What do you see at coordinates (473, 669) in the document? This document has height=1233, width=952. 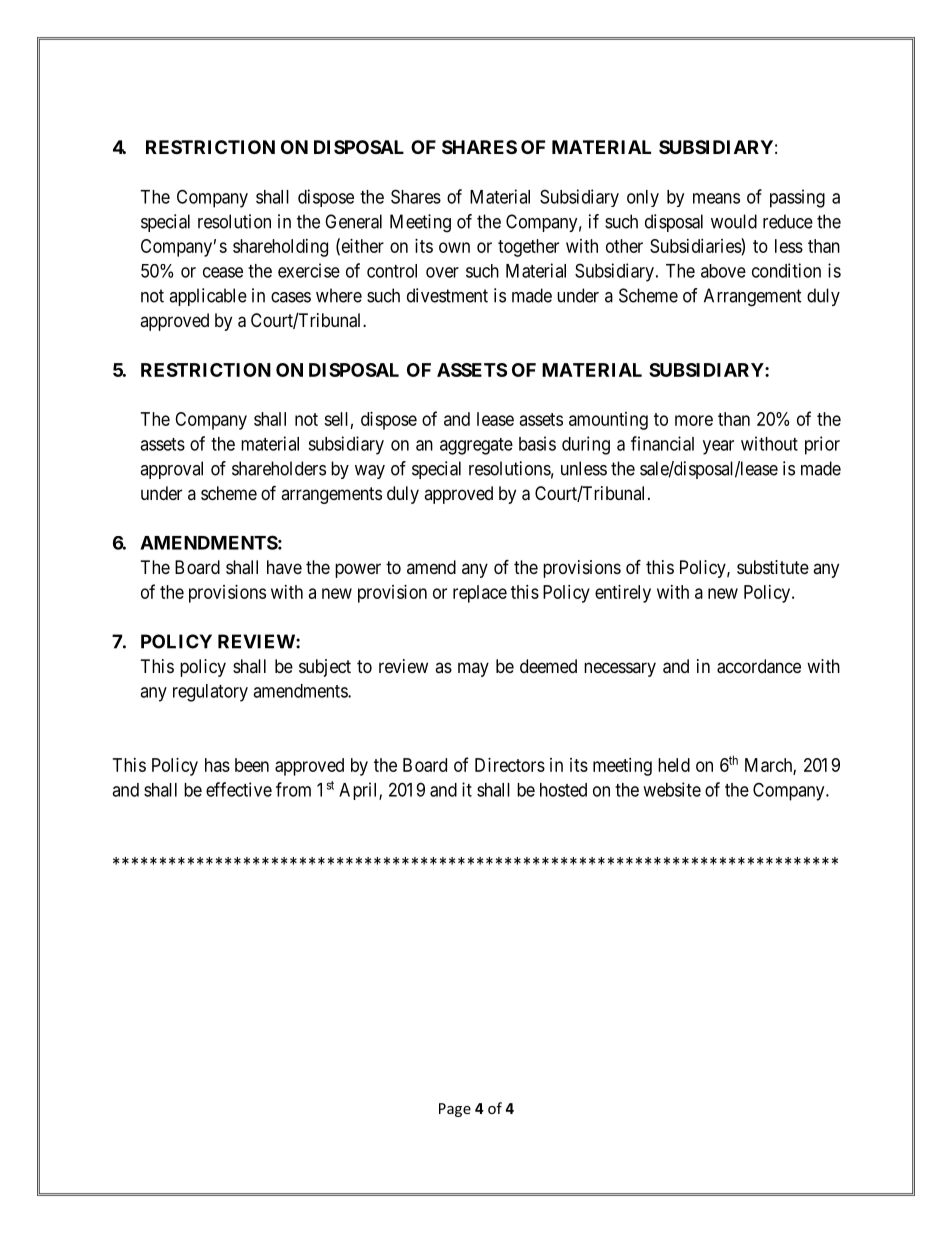 I see `may` at bounding box center [473, 669].
